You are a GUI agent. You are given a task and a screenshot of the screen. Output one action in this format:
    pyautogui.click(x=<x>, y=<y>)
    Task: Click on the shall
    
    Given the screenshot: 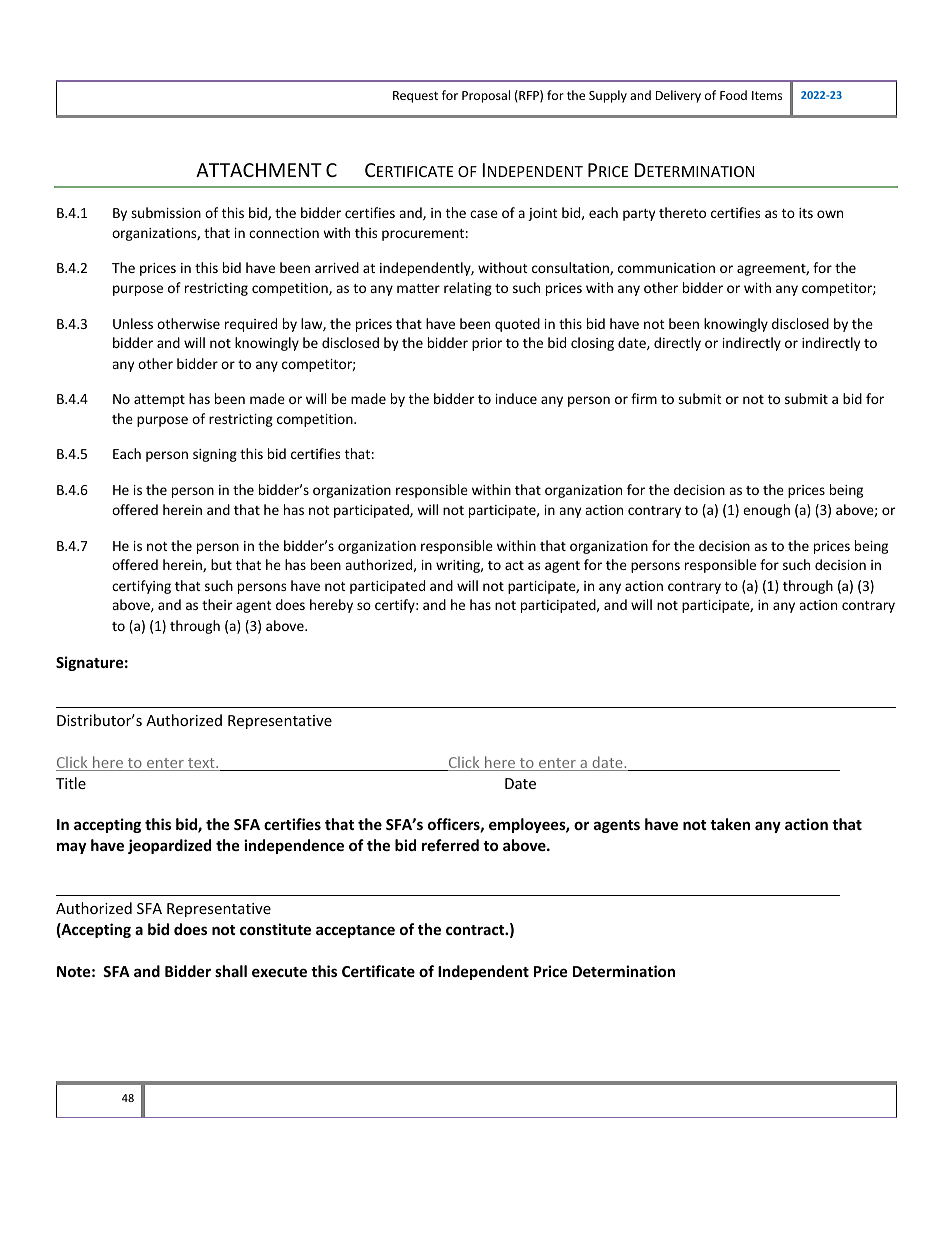 What is the action you would take?
    pyautogui.click(x=231, y=971)
